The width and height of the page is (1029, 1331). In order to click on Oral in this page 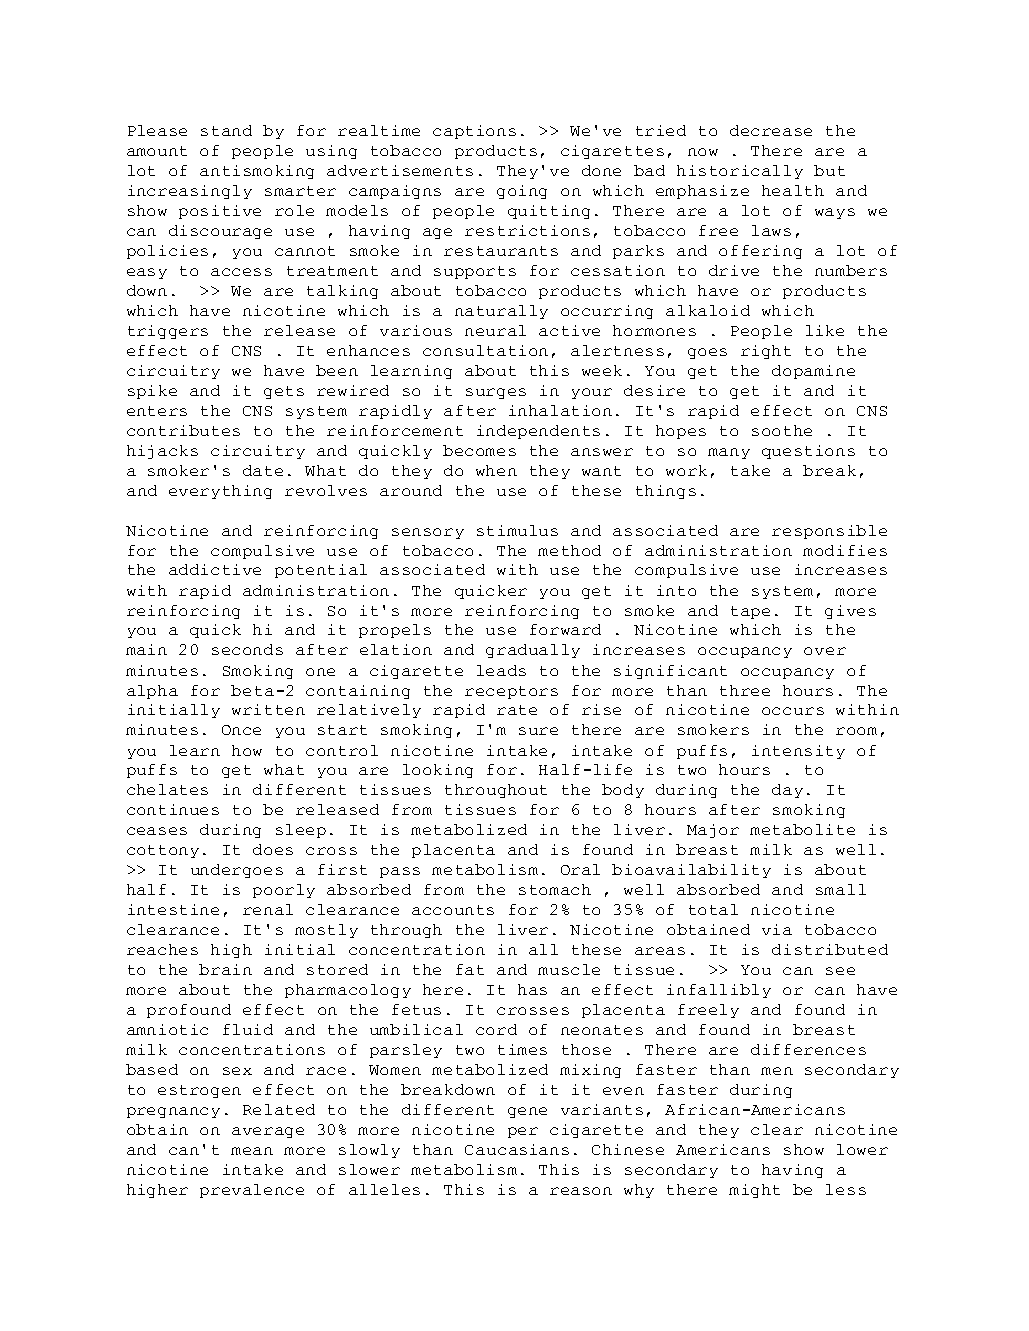, I will do `click(580, 869)`.
